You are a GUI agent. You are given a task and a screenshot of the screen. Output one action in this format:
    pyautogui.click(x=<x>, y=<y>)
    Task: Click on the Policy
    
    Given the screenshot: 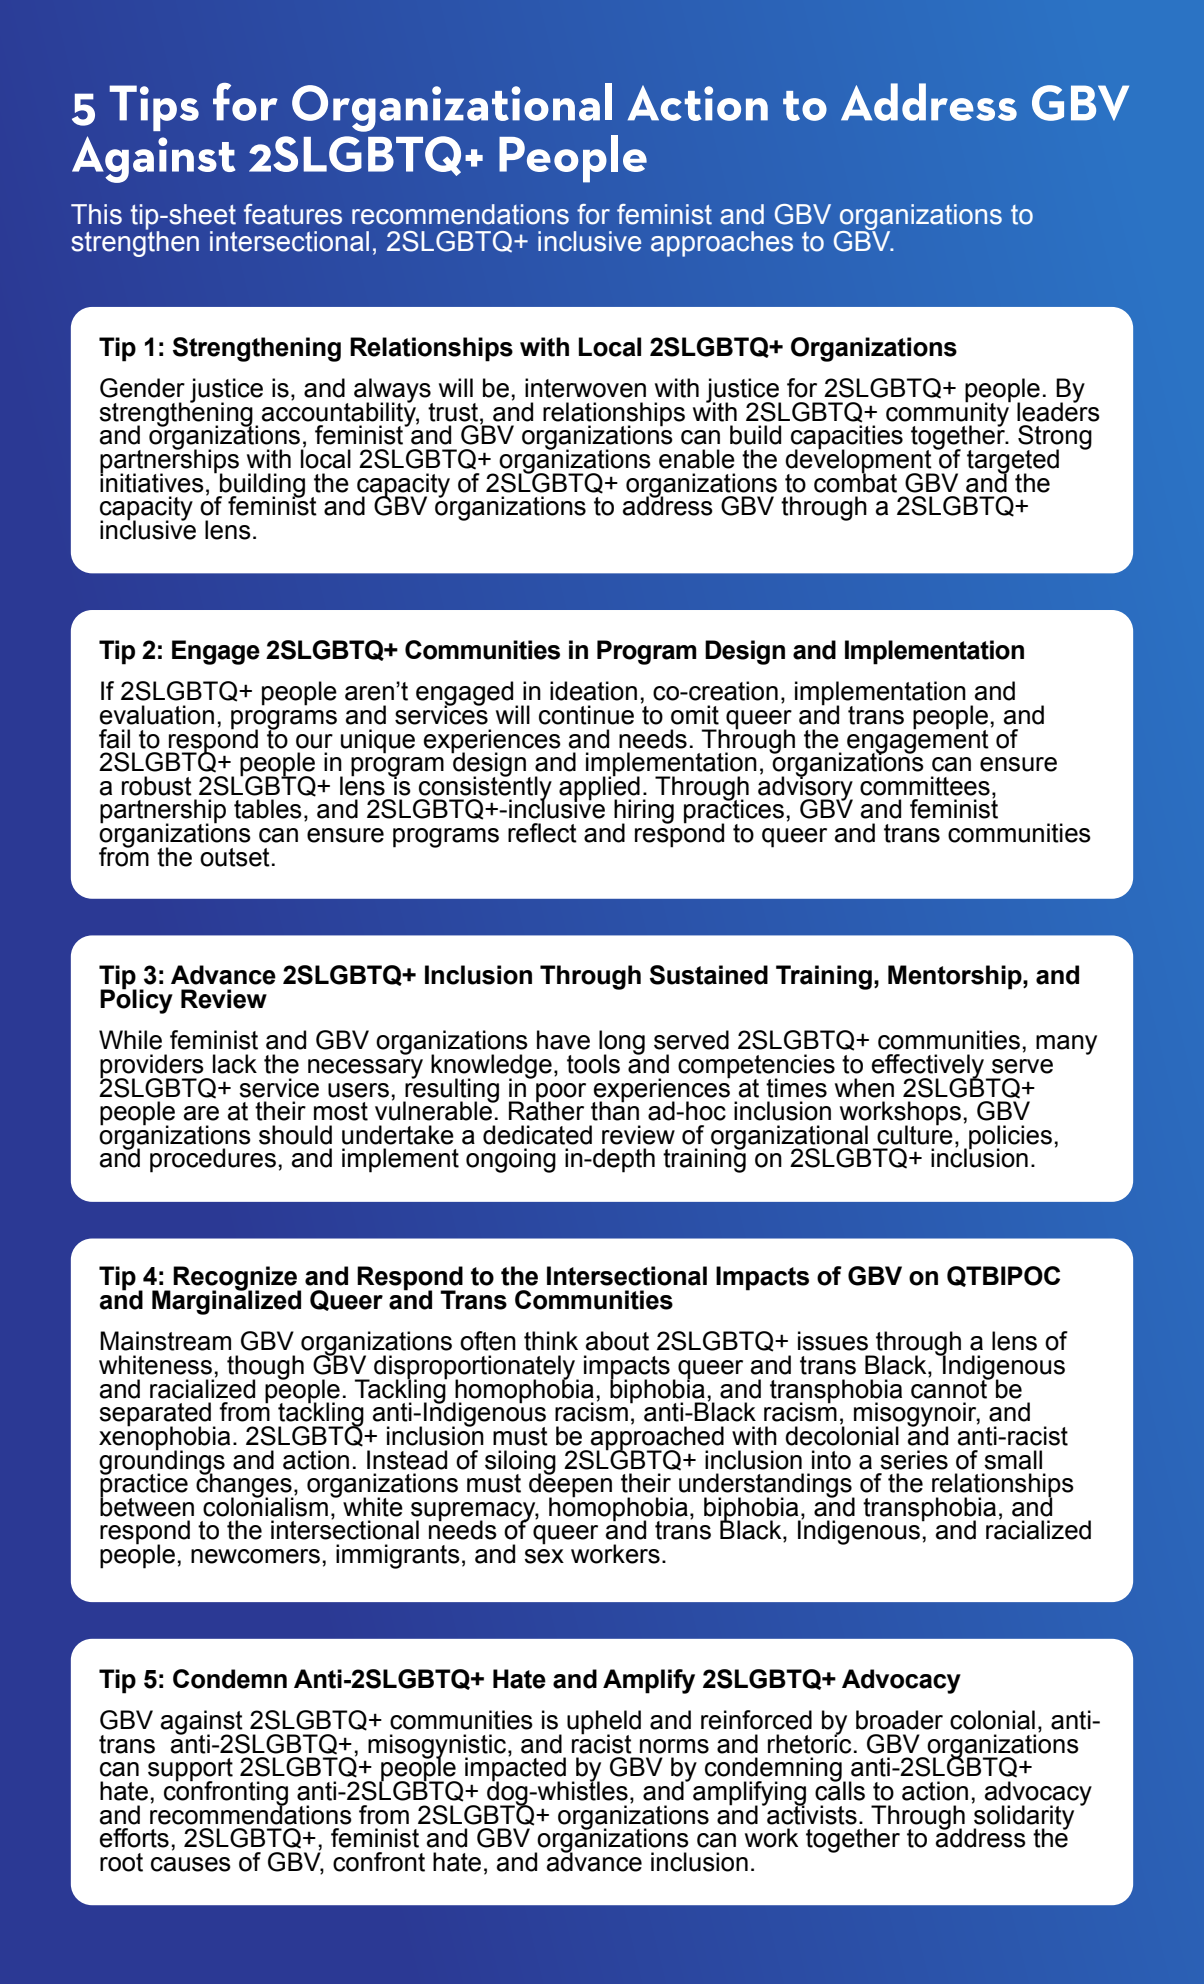 What is the action you would take?
    pyautogui.click(x=136, y=1000)
